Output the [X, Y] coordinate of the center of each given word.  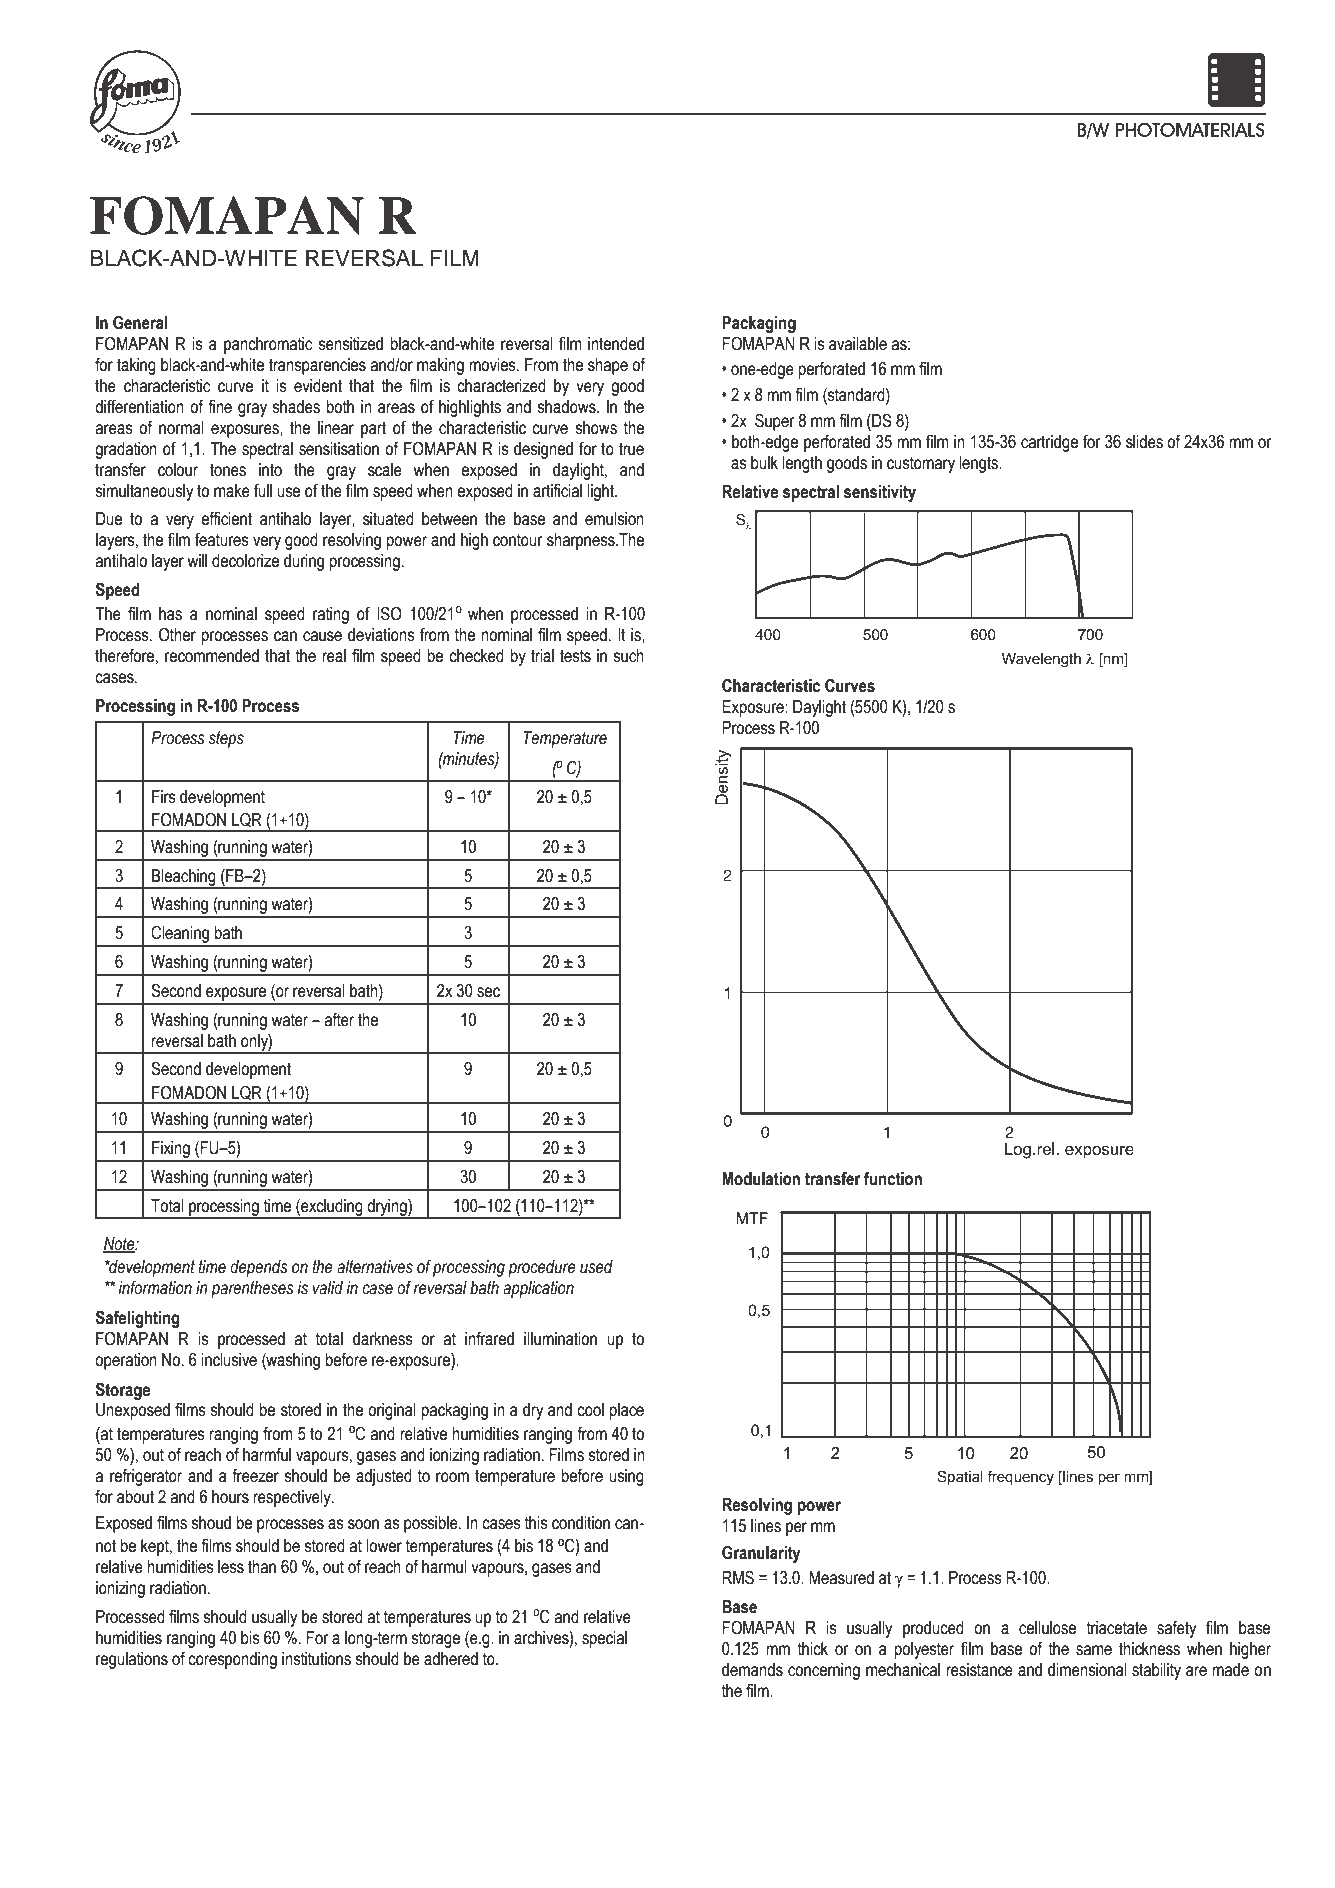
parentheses [252, 1289]
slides [1144, 442]
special [604, 1639]
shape [608, 366]
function [893, 1178]
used [596, 1267]
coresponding [232, 1660]
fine [220, 407]
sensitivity [880, 493]
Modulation [761, 1179]
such [628, 656]
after [339, 1020]
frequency [1020, 1478]
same [1094, 1650]
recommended [212, 656]
